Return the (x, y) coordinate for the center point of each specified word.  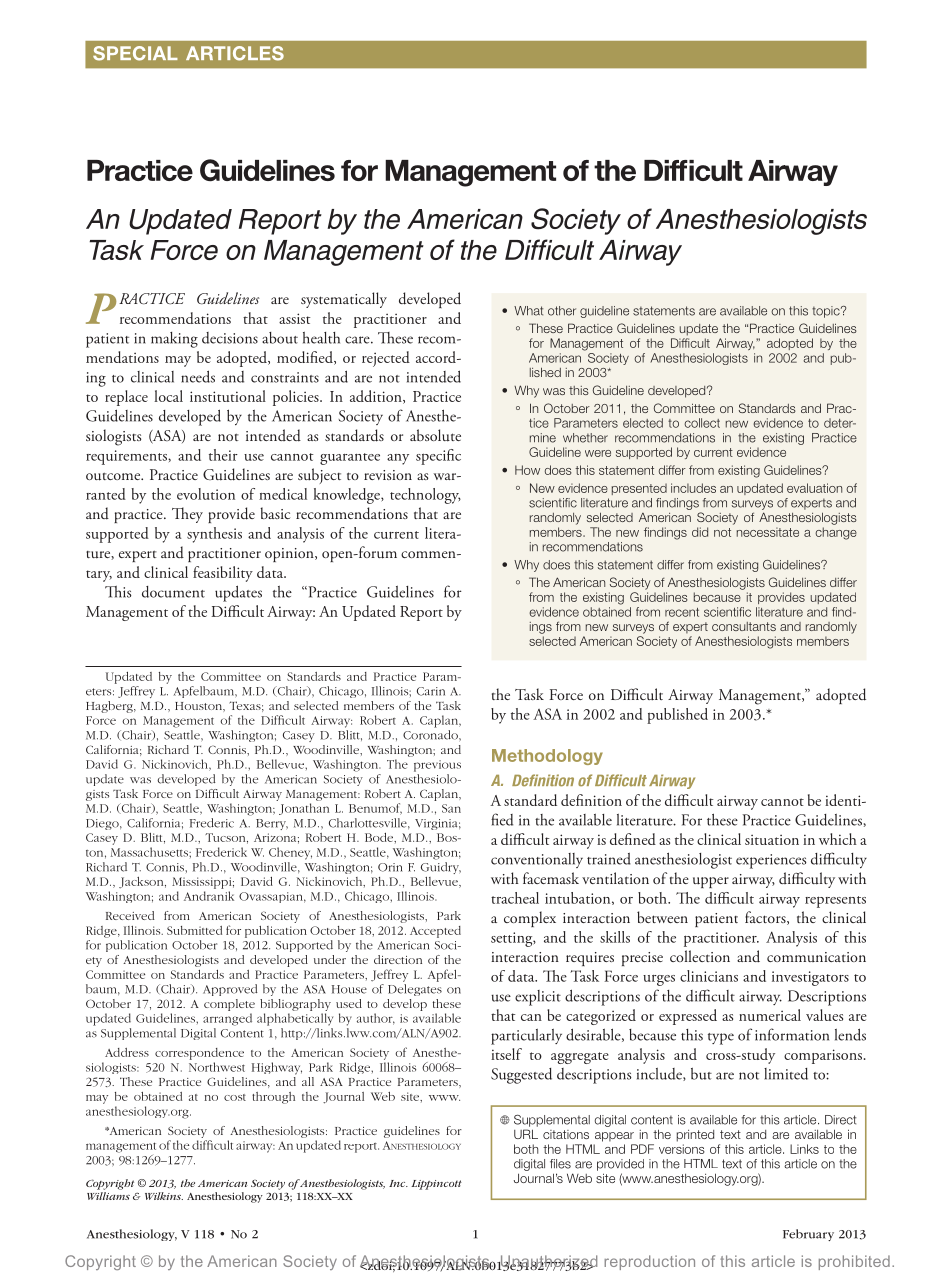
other (562, 311)
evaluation (814, 488)
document (173, 592)
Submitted (194, 930)
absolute (435, 435)
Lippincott (436, 1185)
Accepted (435, 932)
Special (135, 53)
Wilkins (164, 1196)
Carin (431, 691)
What (528, 311)
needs (198, 376)
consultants (744, 626)
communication (816, 957)
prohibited (854, 1262)
